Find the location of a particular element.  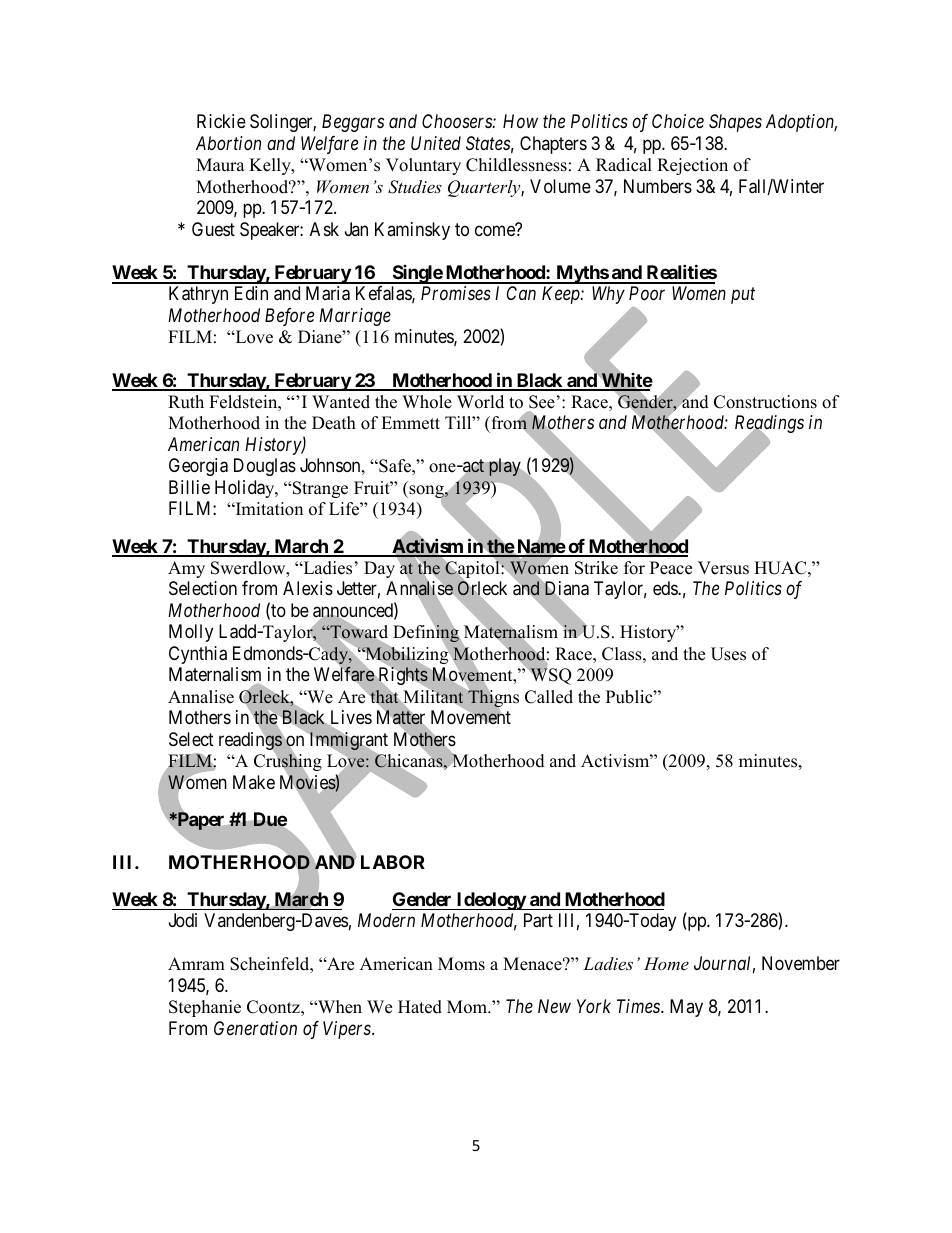

Alexis is located at coordinates (308, 588).
